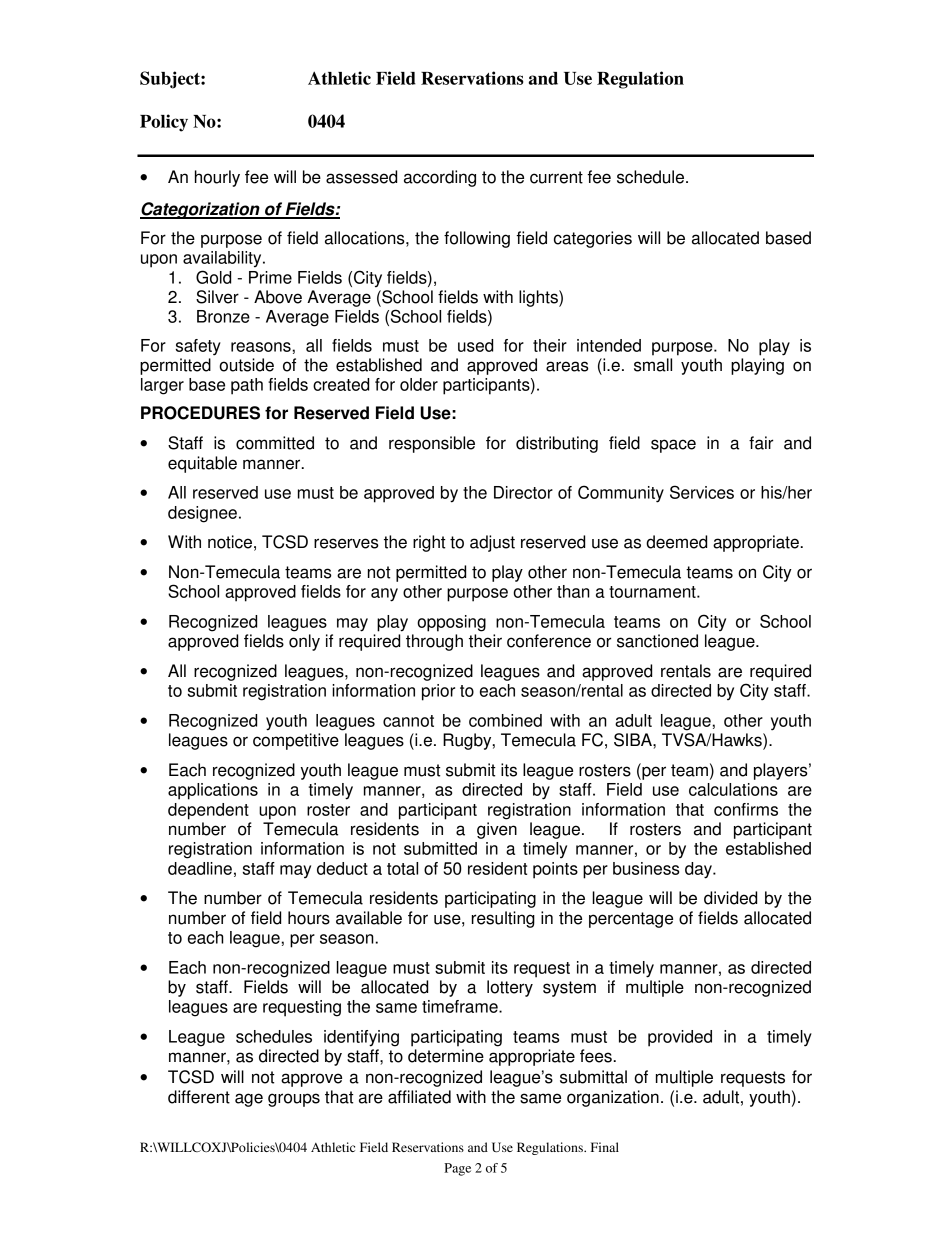  What do you see at coordinates (733, 789) in the screenshot?
I see `calculations` at bounding box center [733, 789].
